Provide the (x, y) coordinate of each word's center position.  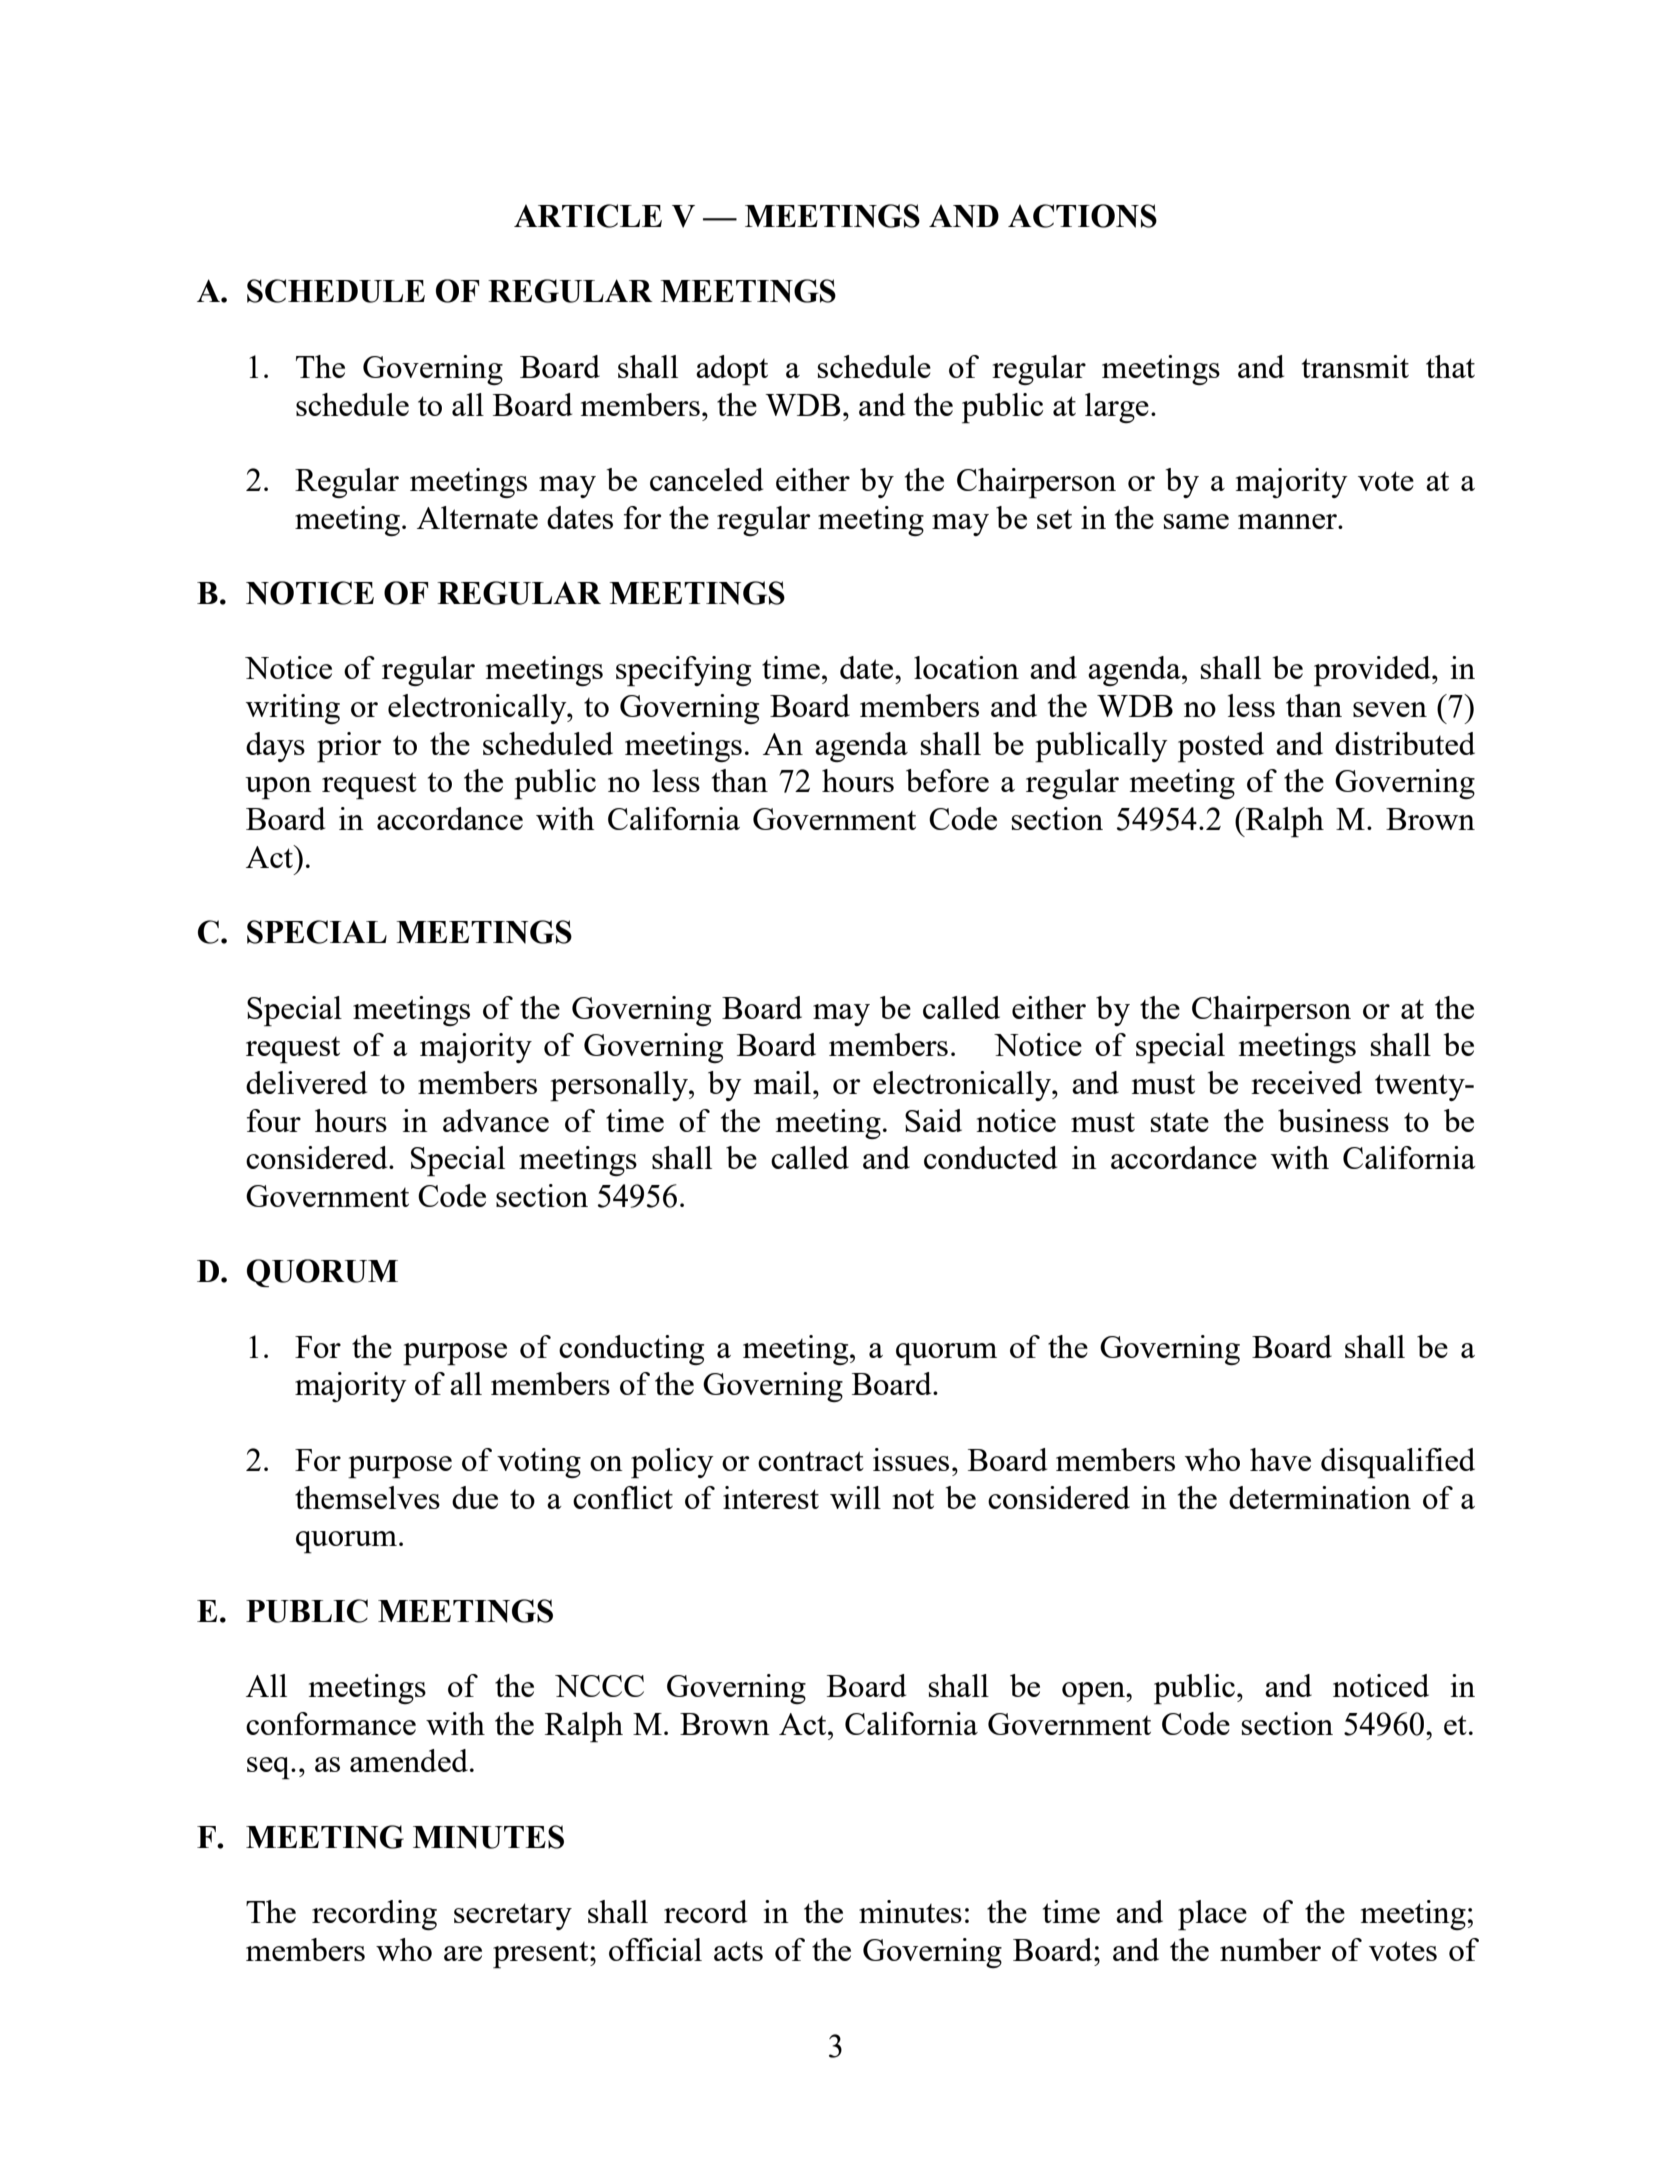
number (1270, 1949)
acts (738, 1951)
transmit (1355, 366)
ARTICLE (588, 216)
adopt (732, 370)
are (463, 1953)
